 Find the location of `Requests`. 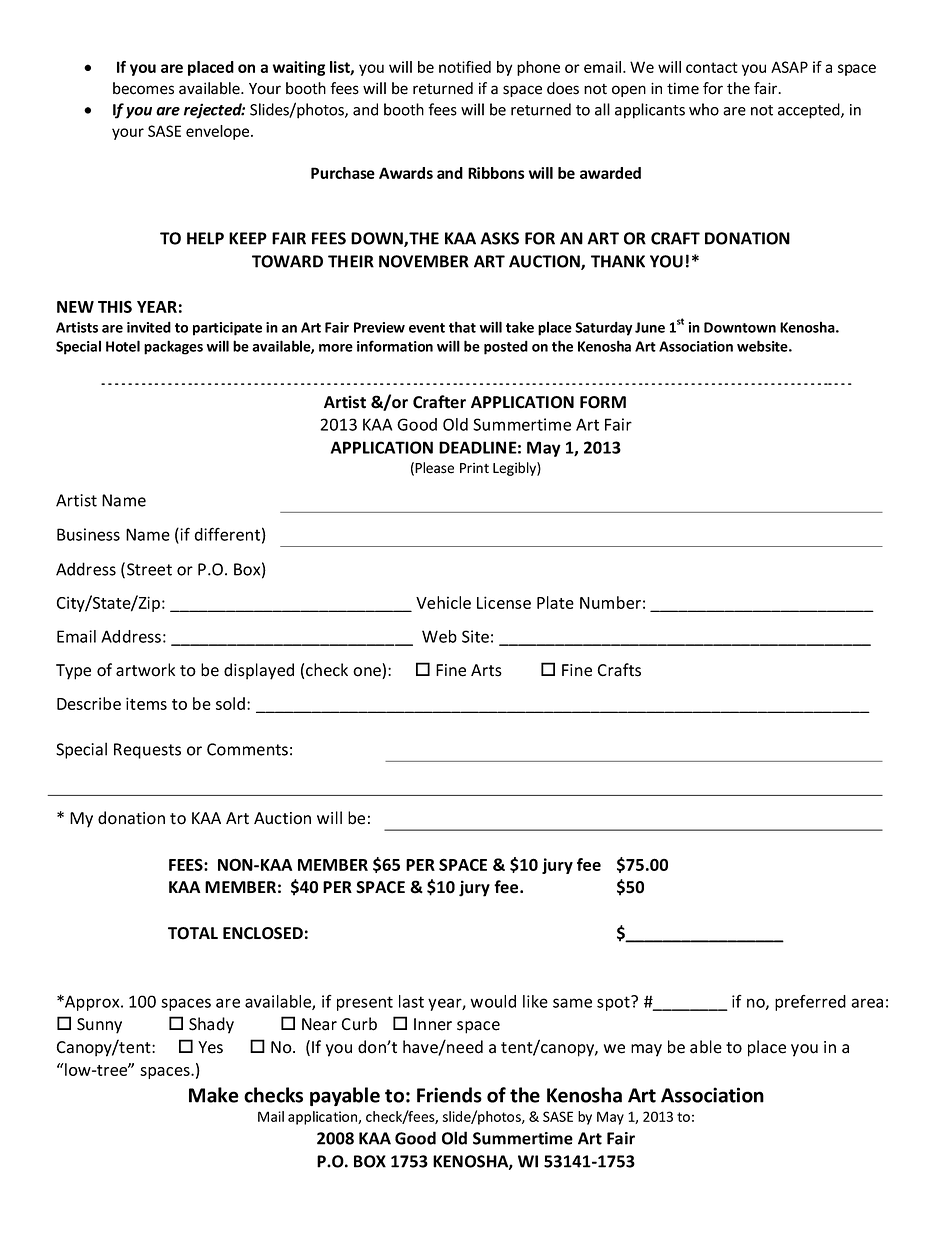

Requests is located at coordinates (147, 751).
